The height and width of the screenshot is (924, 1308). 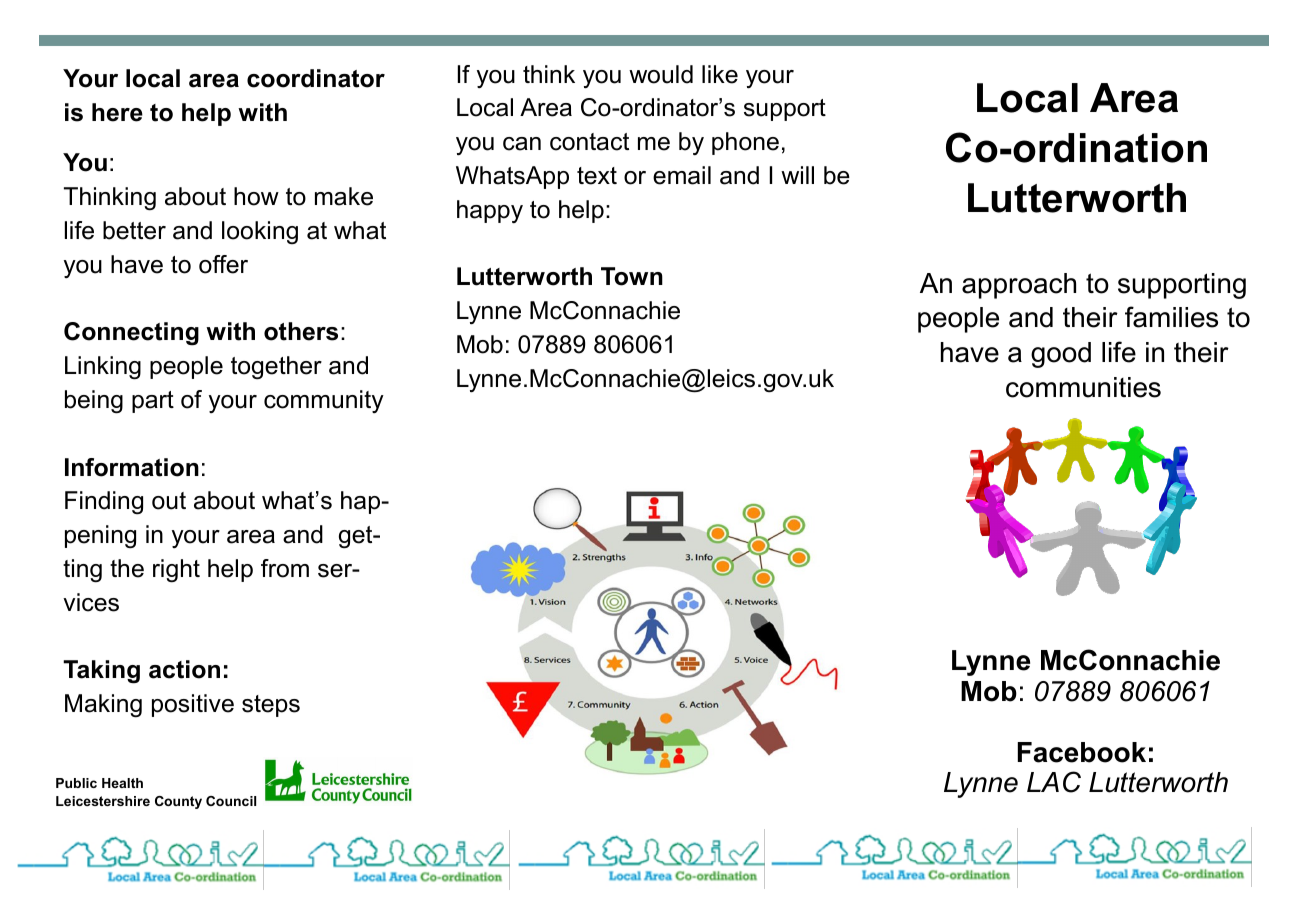 What do you see at coordinates (271, 706) in the screenshot?
I see `steps` at bounding box center [271, 706].
